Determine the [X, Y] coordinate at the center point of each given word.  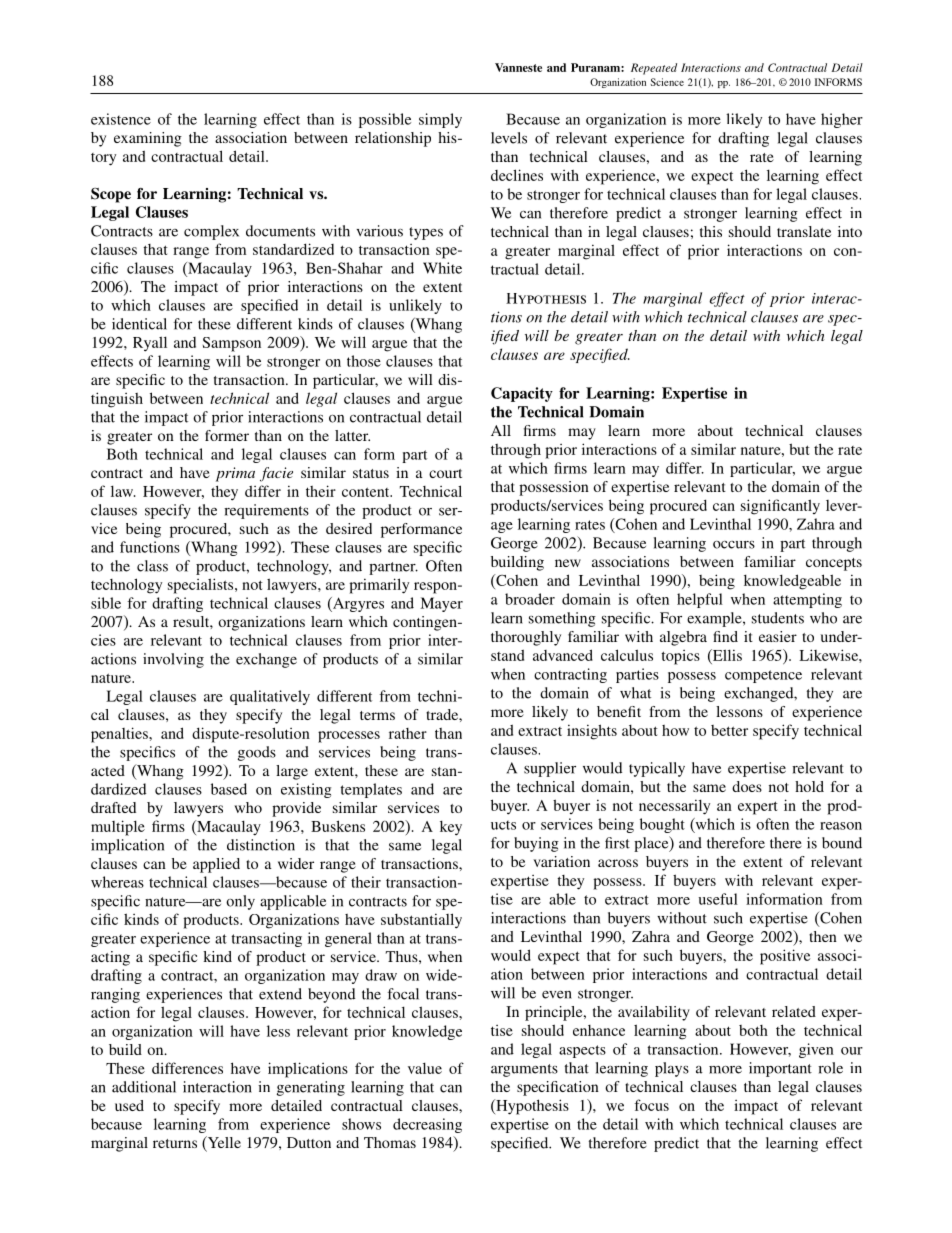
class [152, 566]
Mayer [441, 604]
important [780, 1069]
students [778, 618]
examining [148, 139]
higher [842, 120]
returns [175, 1143]
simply [440, 120]
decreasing [427, 1125]
